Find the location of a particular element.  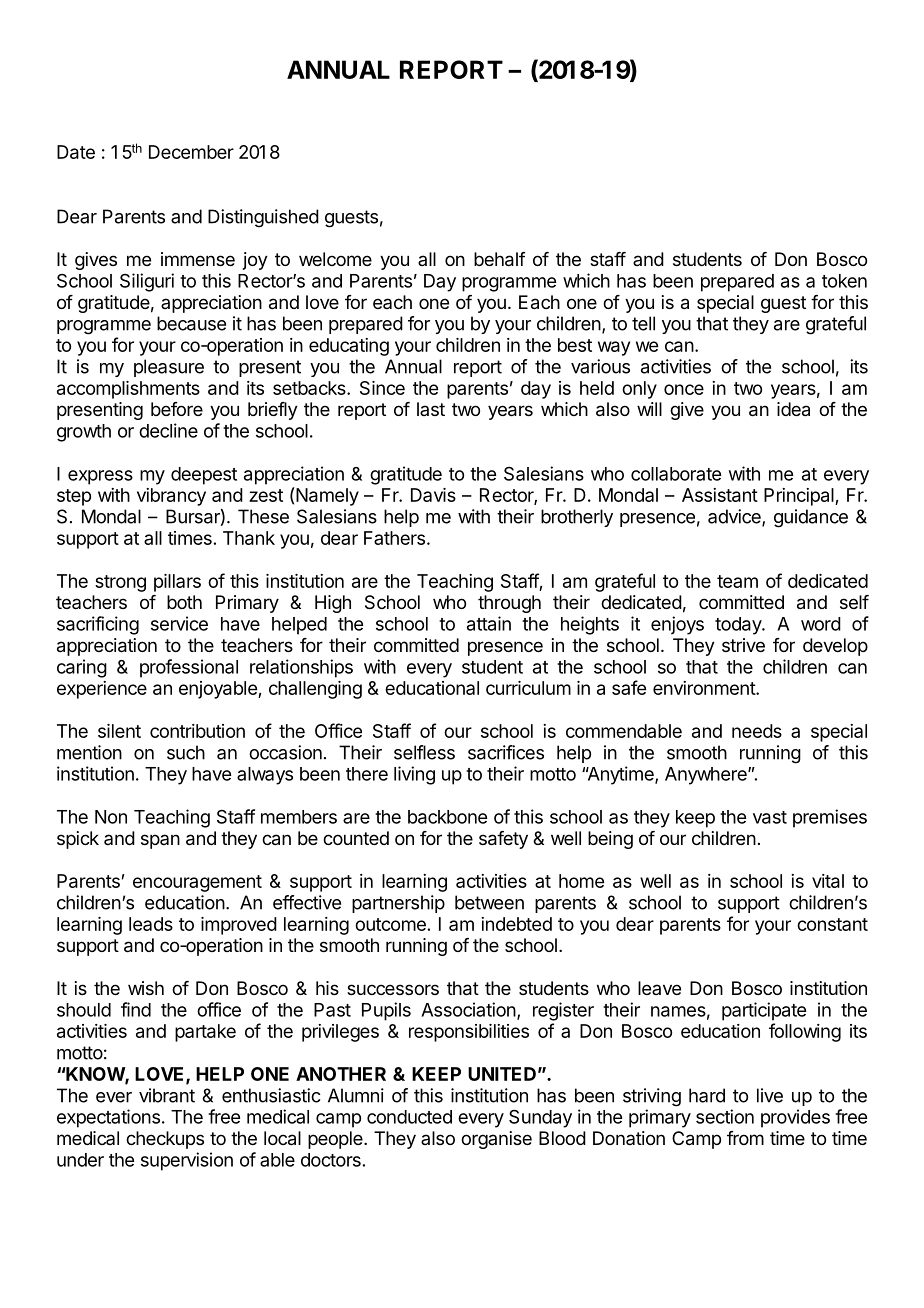

December is located at coordinates (191, 152).
